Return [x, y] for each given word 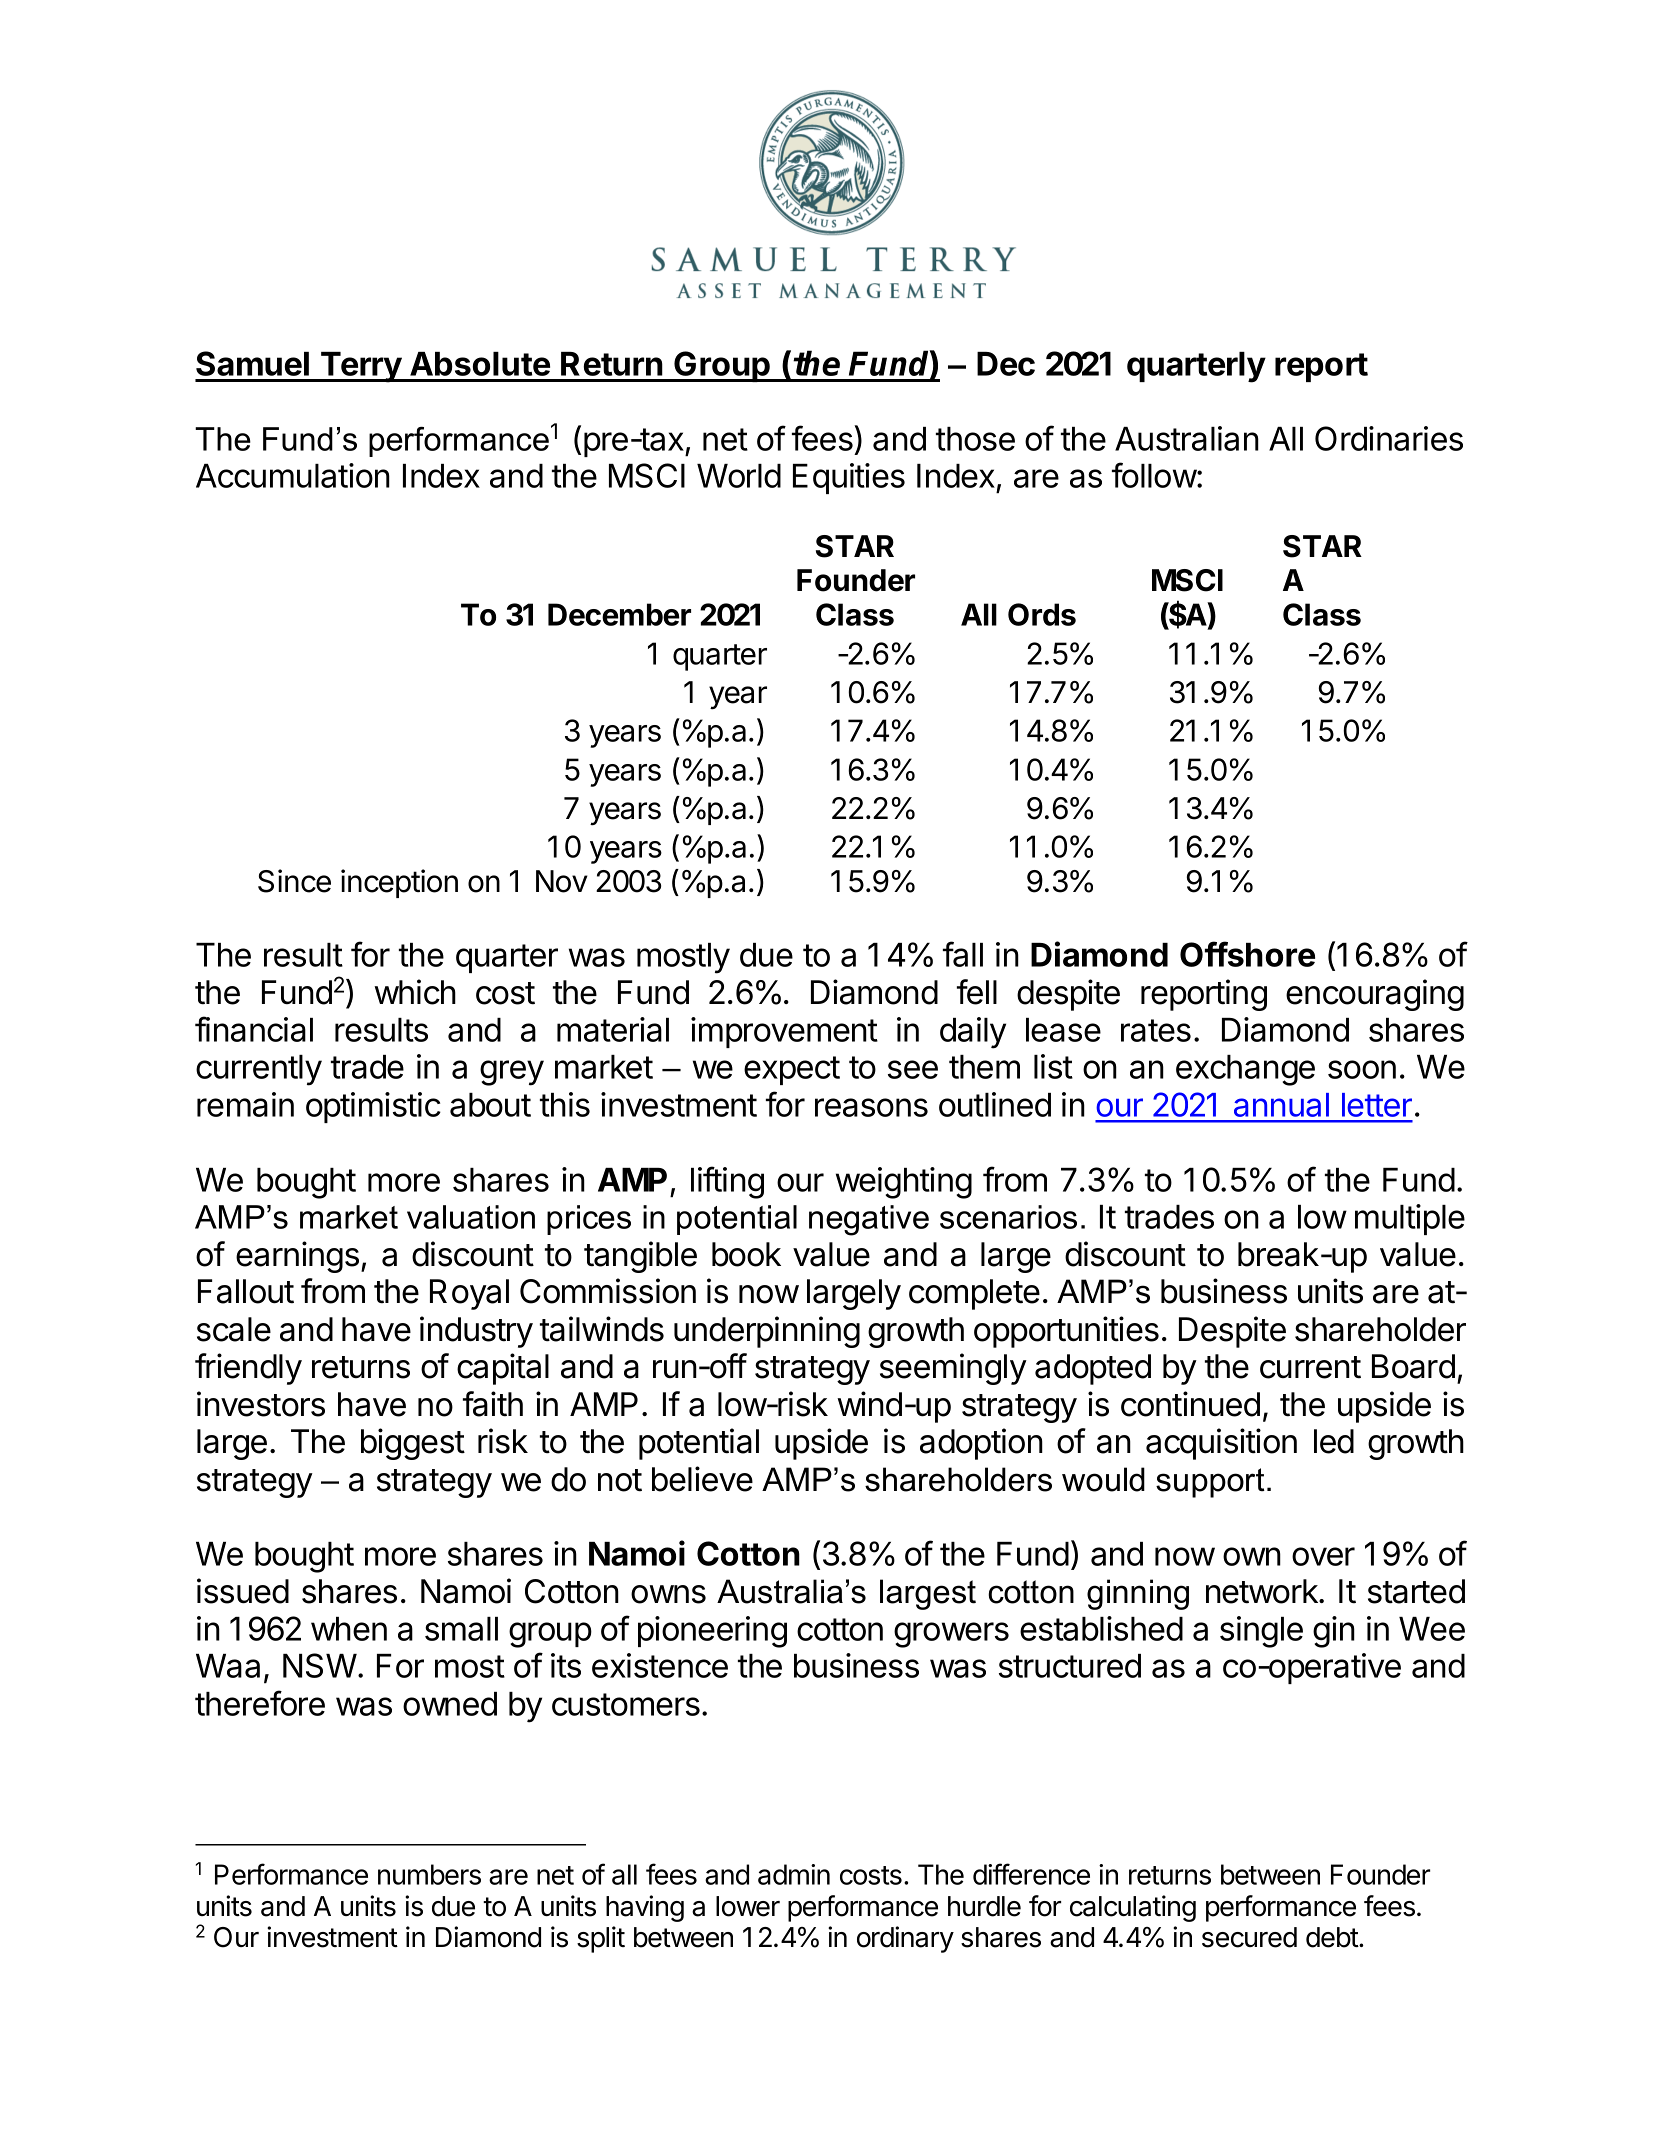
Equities [849, 478]
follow [1154, 475]
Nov [562, 881]
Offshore [1247, 954]
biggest [413, 1444]
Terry [360, 367]
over [1323, 1556]
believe [702, 1479]
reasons [871, 1107]
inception [399, 883]
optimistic [373, 1107]
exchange [1245, 1070]
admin [794, 1874]
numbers [429, 1874]
